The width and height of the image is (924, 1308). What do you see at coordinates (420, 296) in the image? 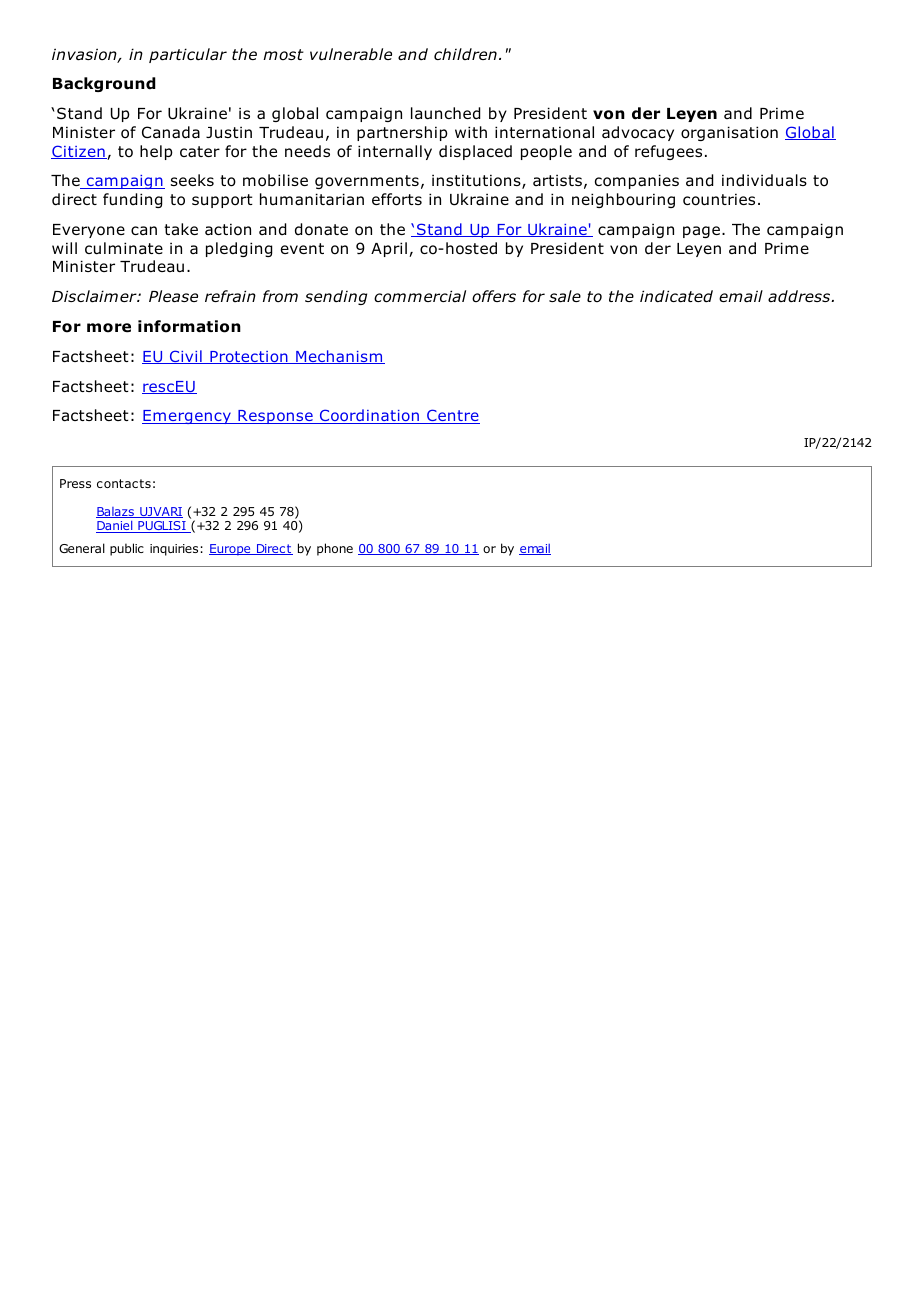
I see `commercial` at bounding box center [420, 296].
